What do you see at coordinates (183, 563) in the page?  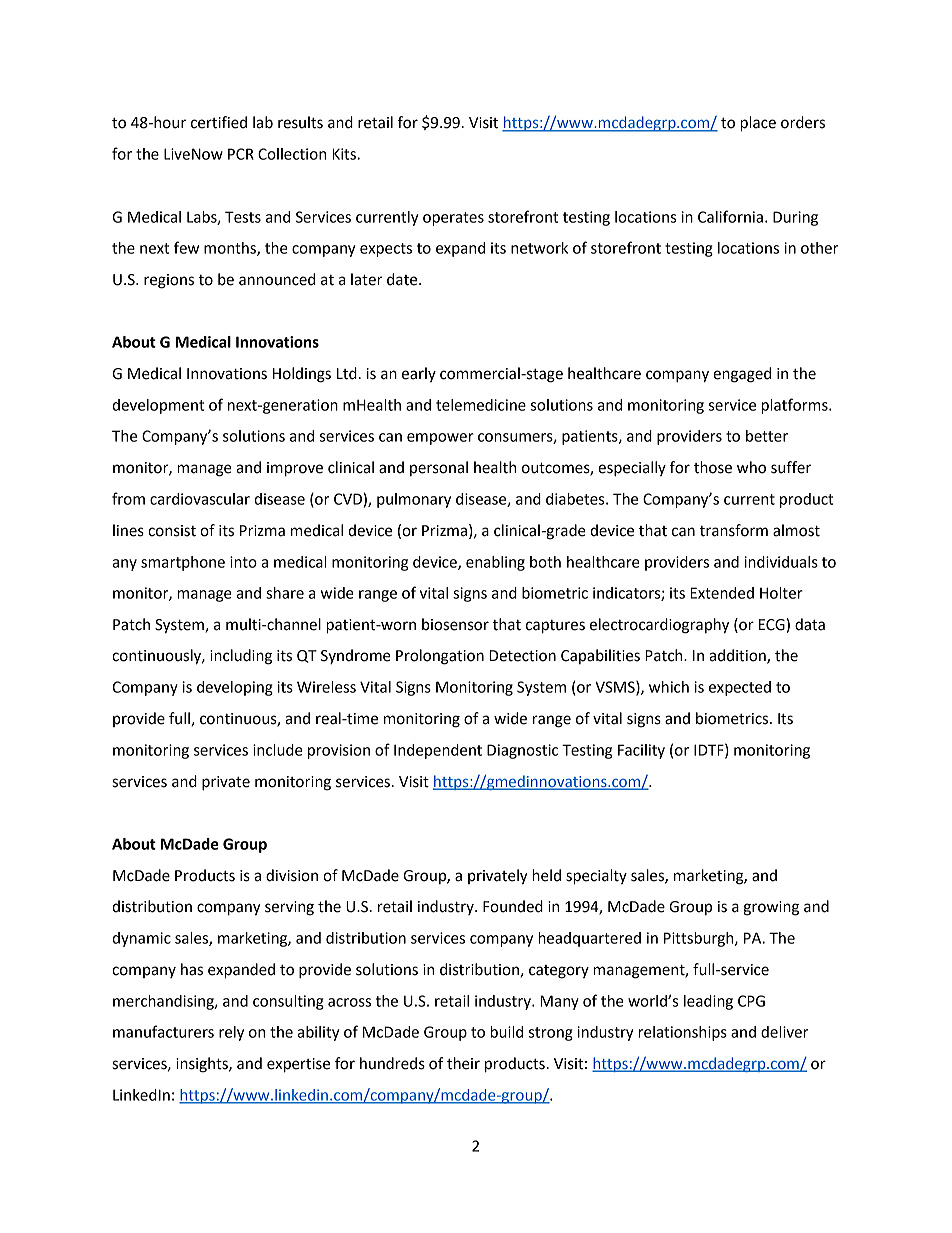 I see `smartphone` at bounding box center [183, 563].
